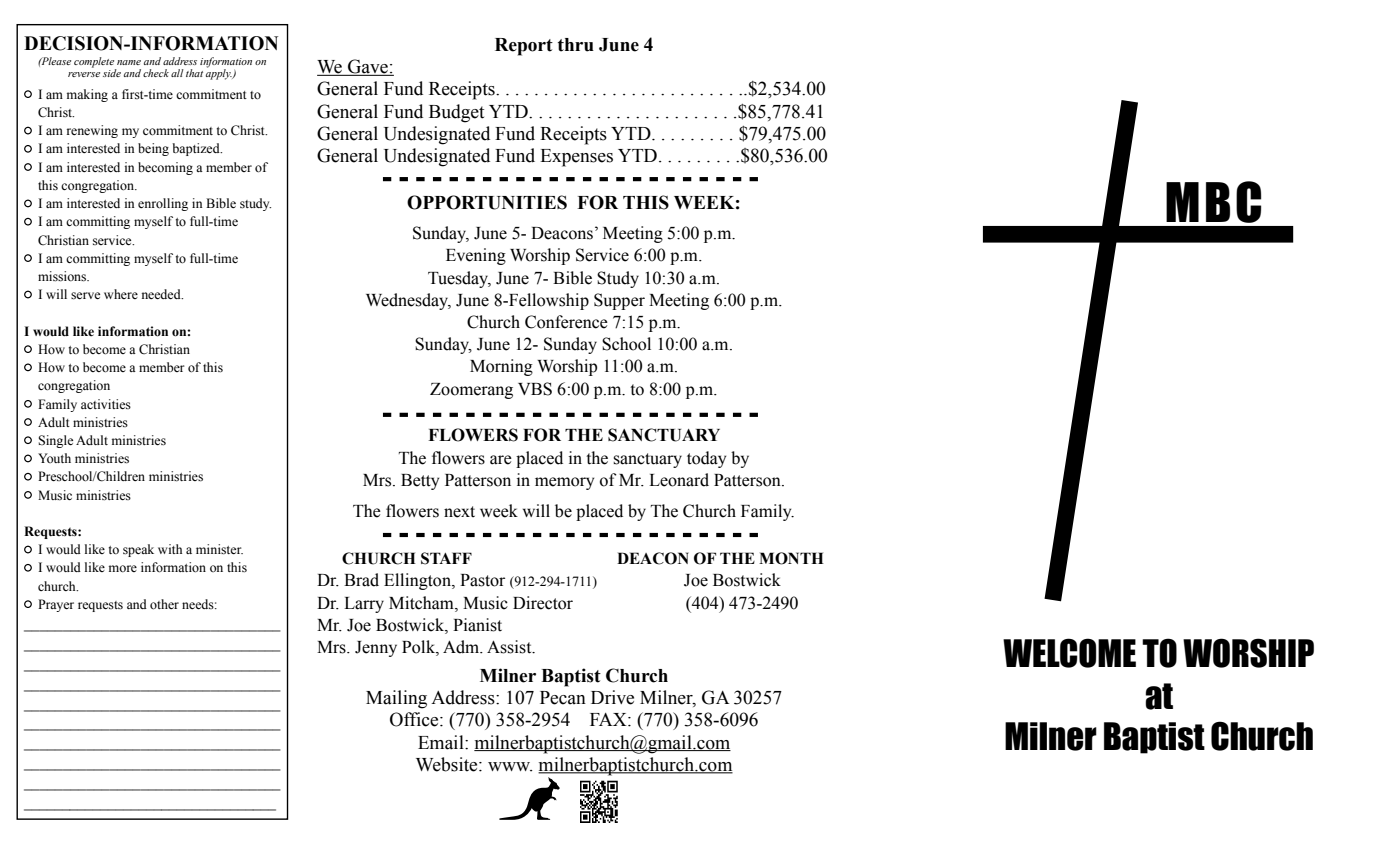 The width and height of the image is (1400, 850). I want to click on Leonard, so click(679, 480).
